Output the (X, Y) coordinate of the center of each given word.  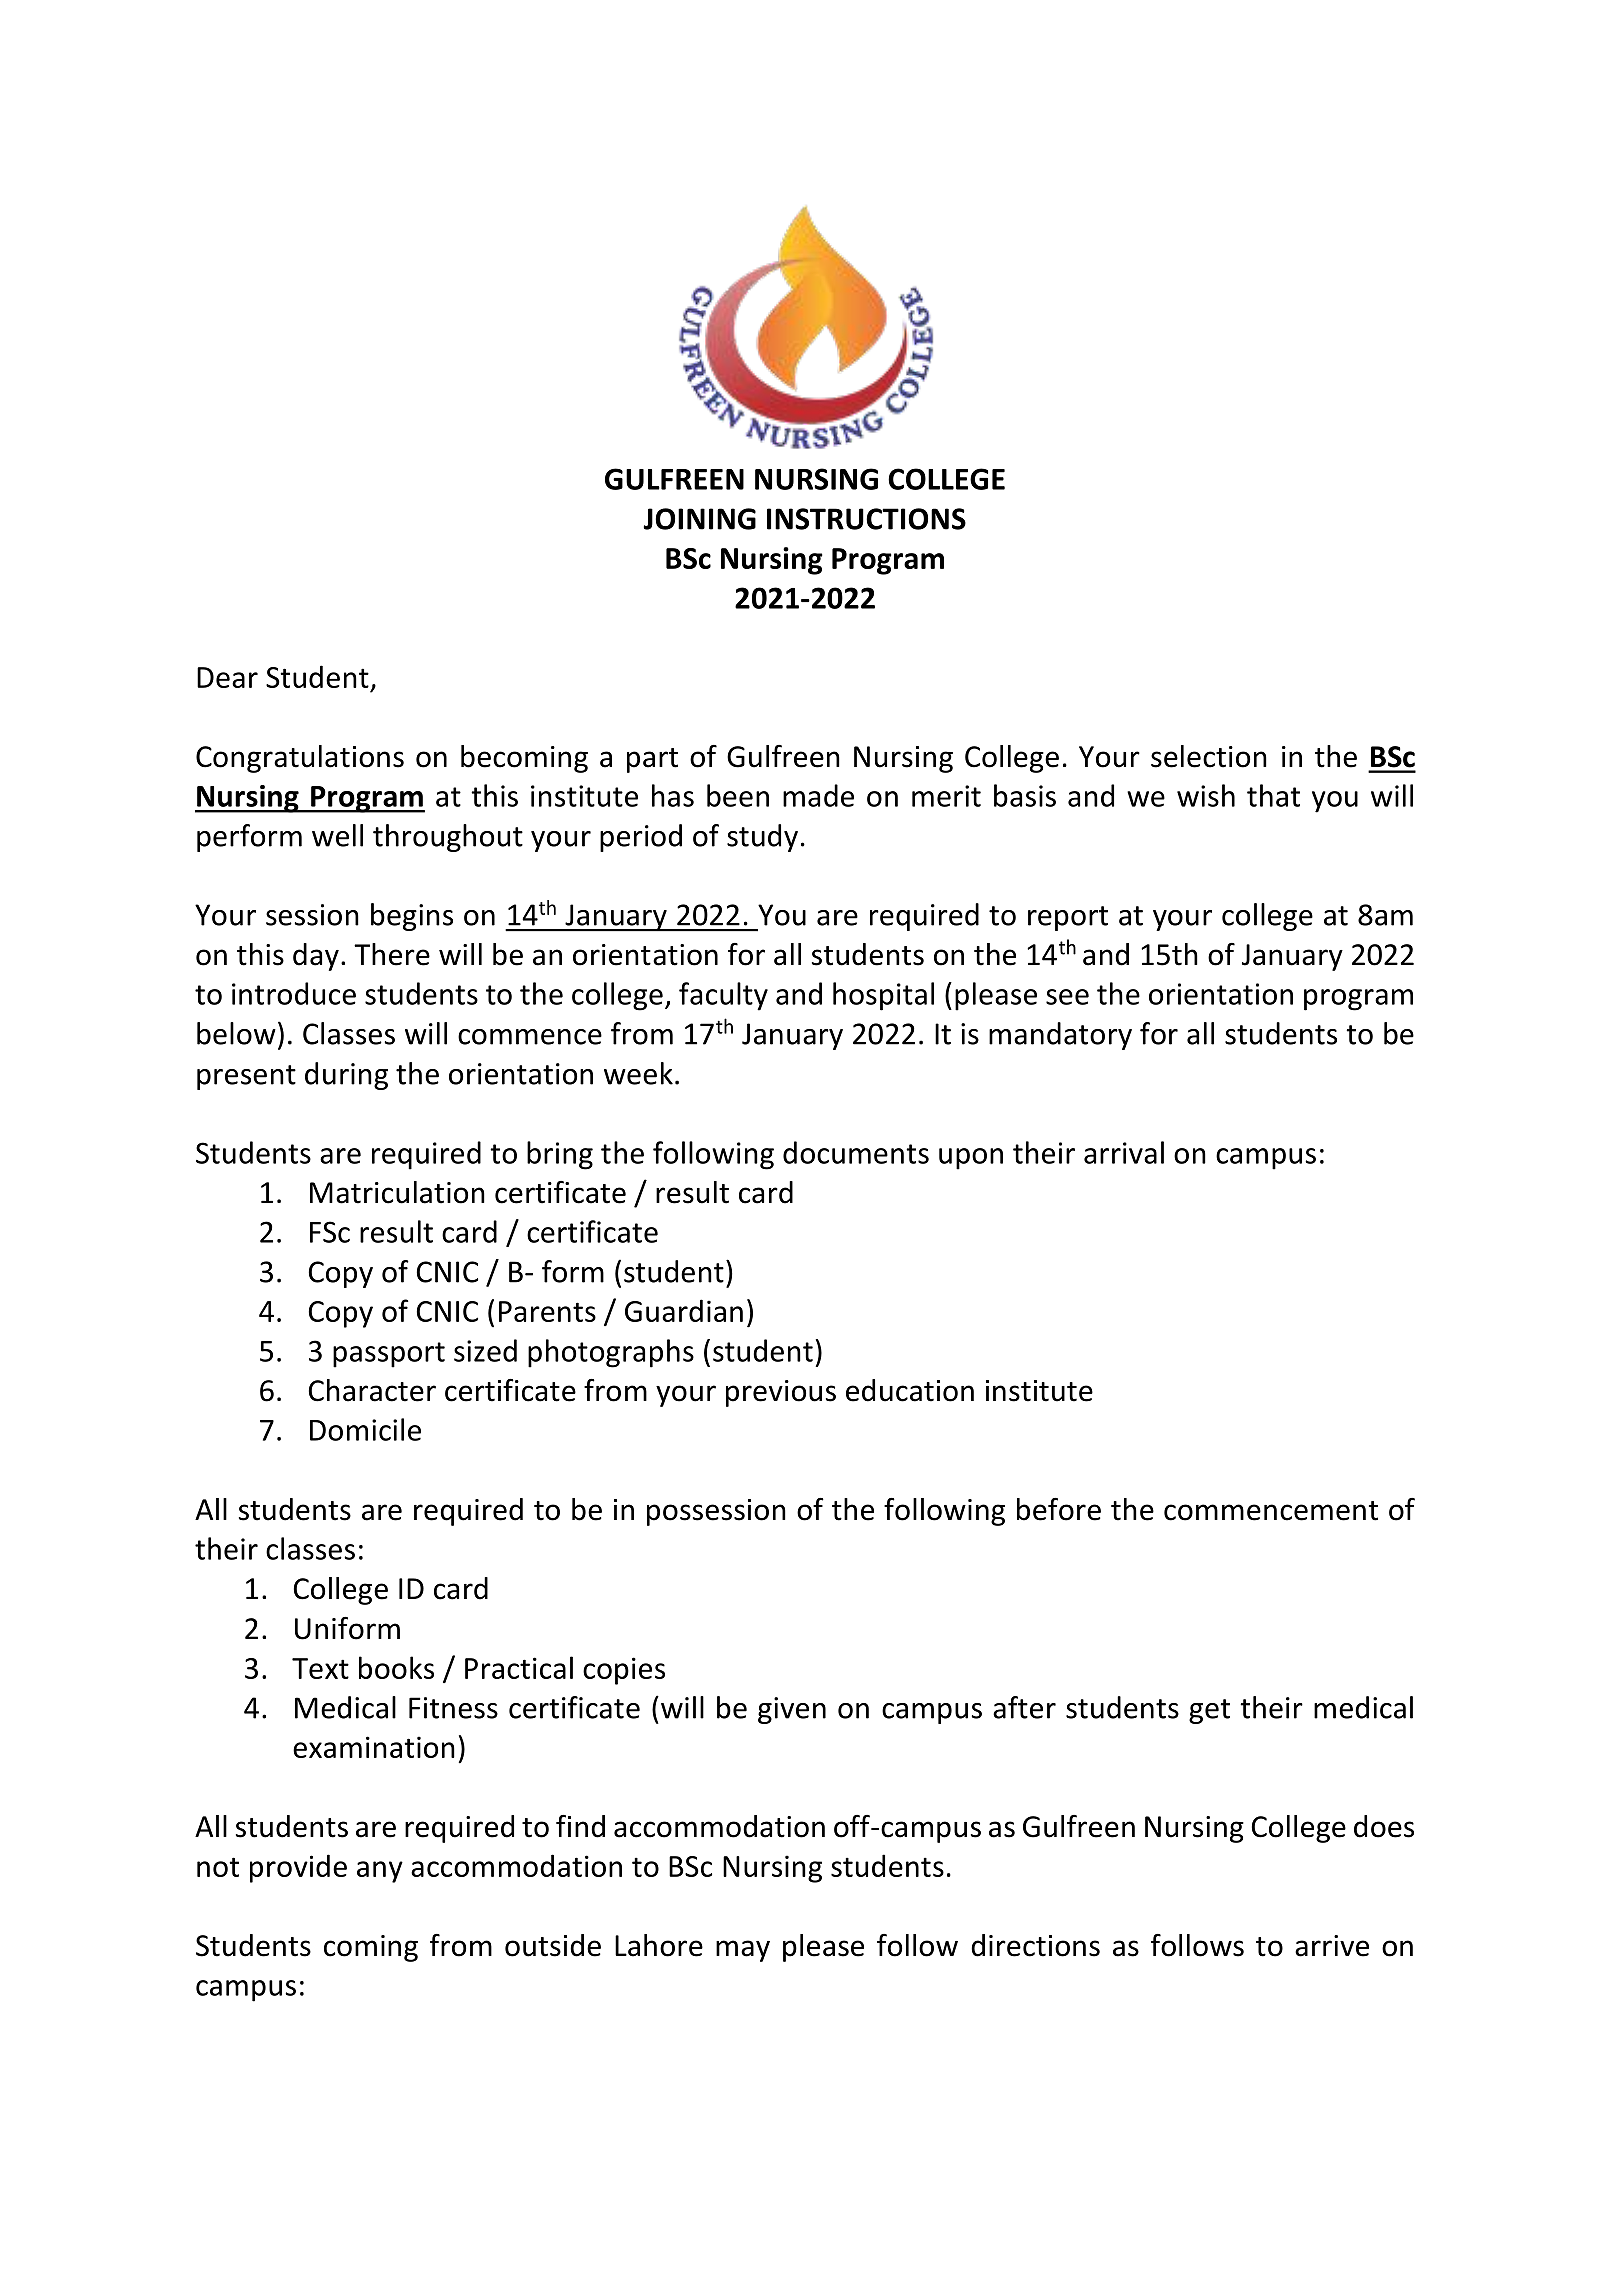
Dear (227, 677)
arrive (1332, 1946)
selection (1209, 756)
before (1059, 1509)
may (743, 1951)
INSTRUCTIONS (866, 519)
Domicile (365, 1429)
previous (781, 1393)
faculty (723, 996)
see (1067, 997)
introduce (294, 993)
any (380, 1872)
